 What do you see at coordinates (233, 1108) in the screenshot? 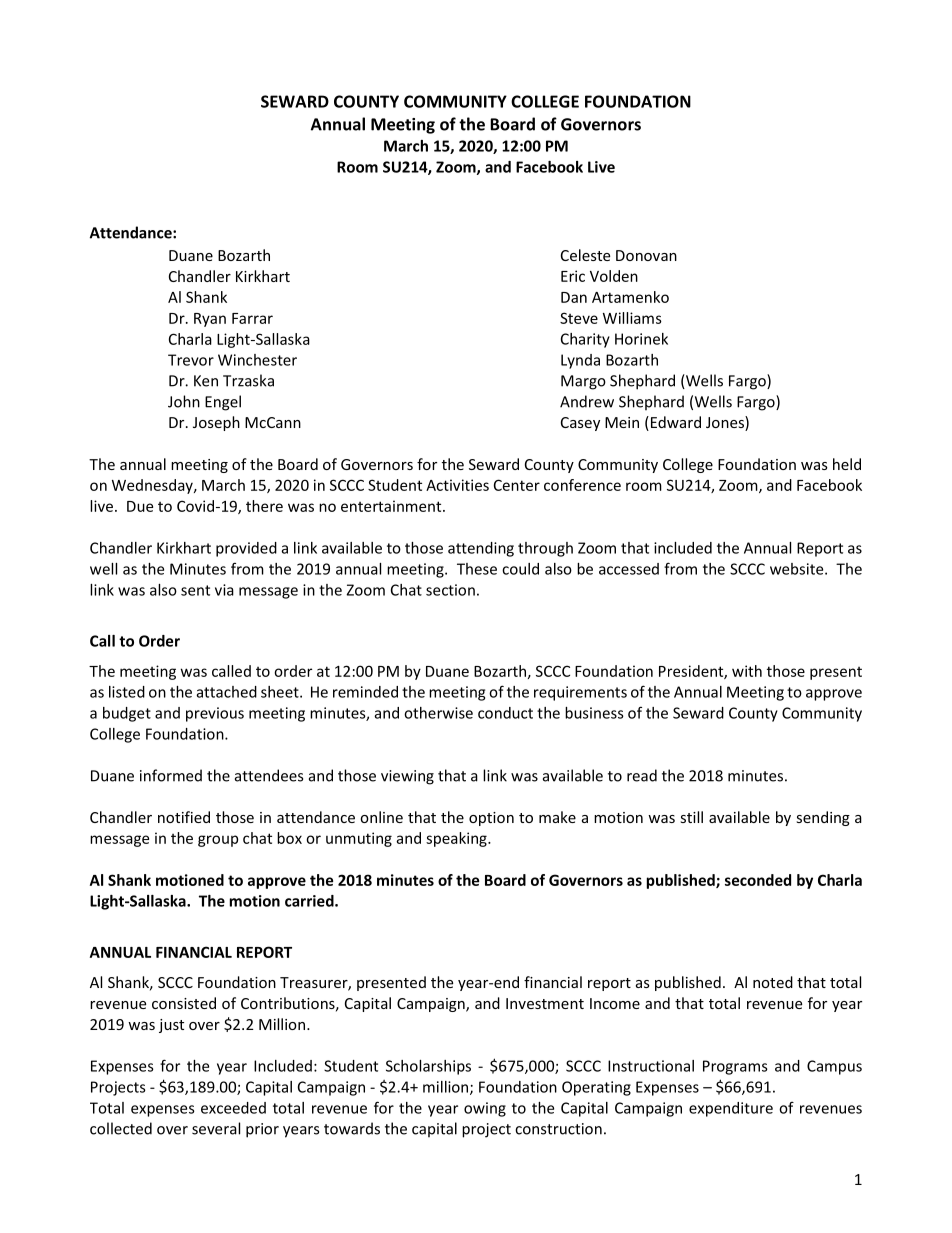
I see `exceeded` at bounding box center [233, 1108].
